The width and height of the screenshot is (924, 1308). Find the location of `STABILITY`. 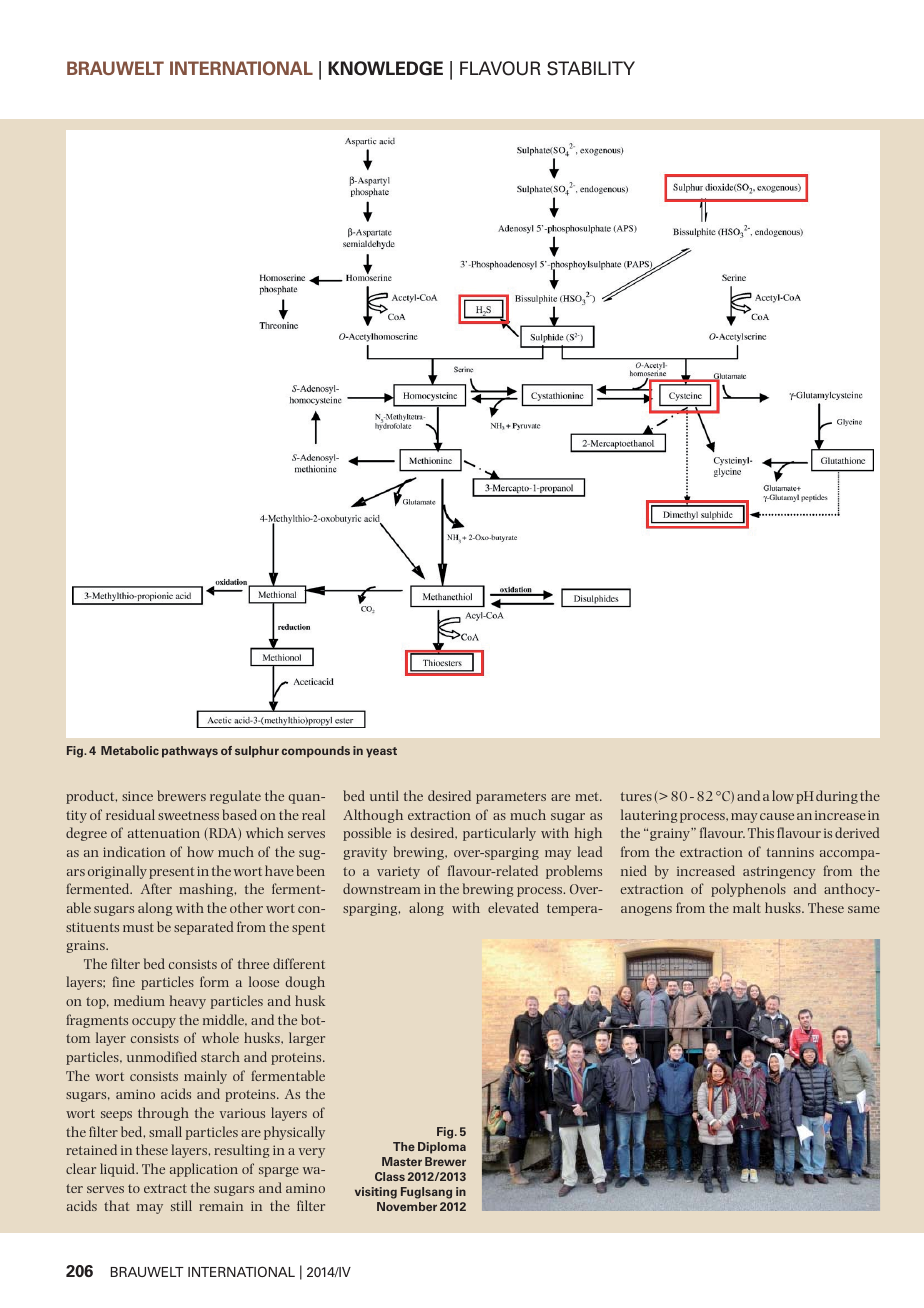

STABILITY is located at coordinates (591, 68).
